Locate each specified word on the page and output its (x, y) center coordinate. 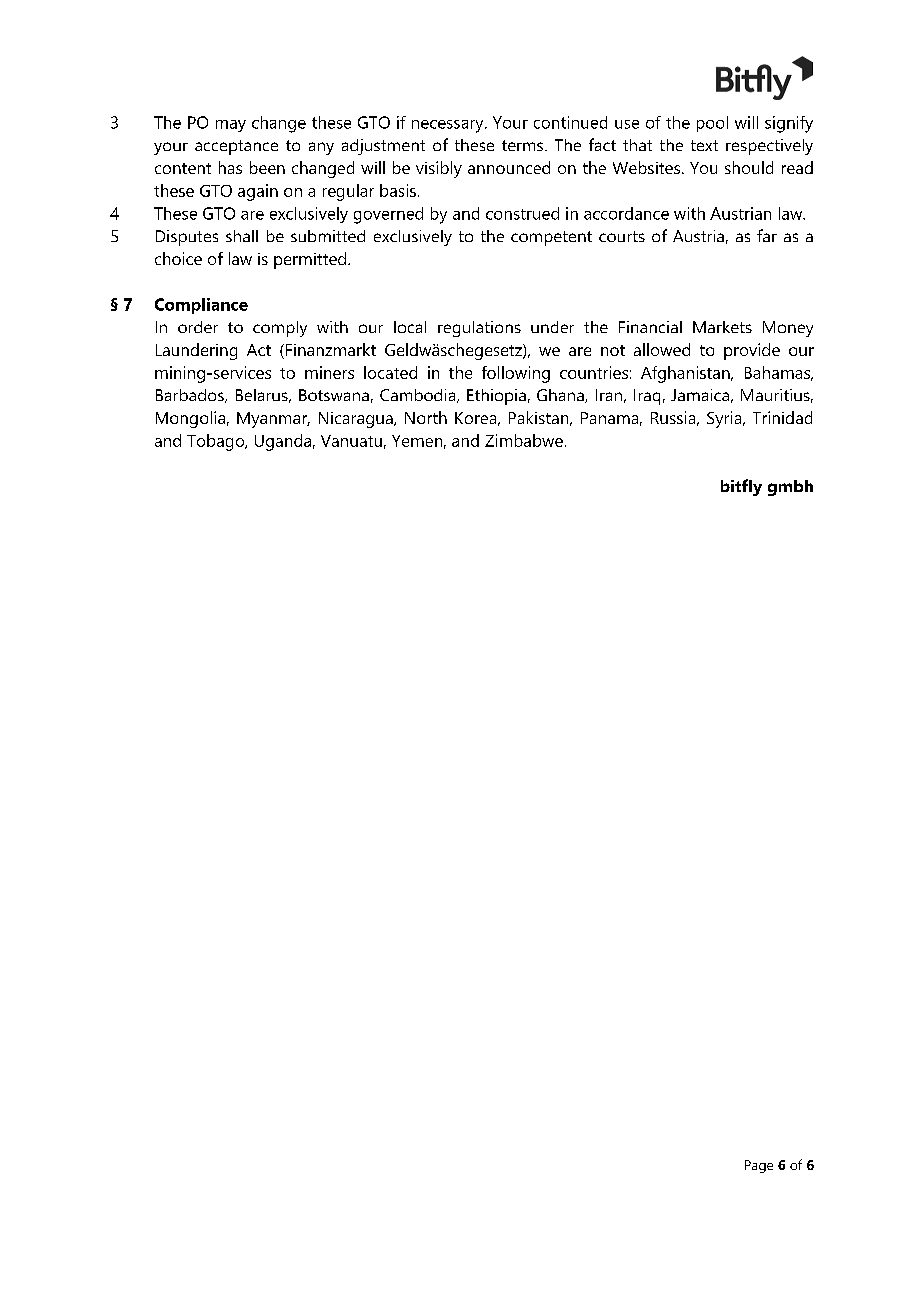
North (426, 417)
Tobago (217, 442)
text (704, 145)
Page (759, 1166)
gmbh (790, 488)
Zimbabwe (524, 440)
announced (509, 167)
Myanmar (273, 420)
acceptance (236, 147)
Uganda (283, 442)
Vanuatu (351, 441)
